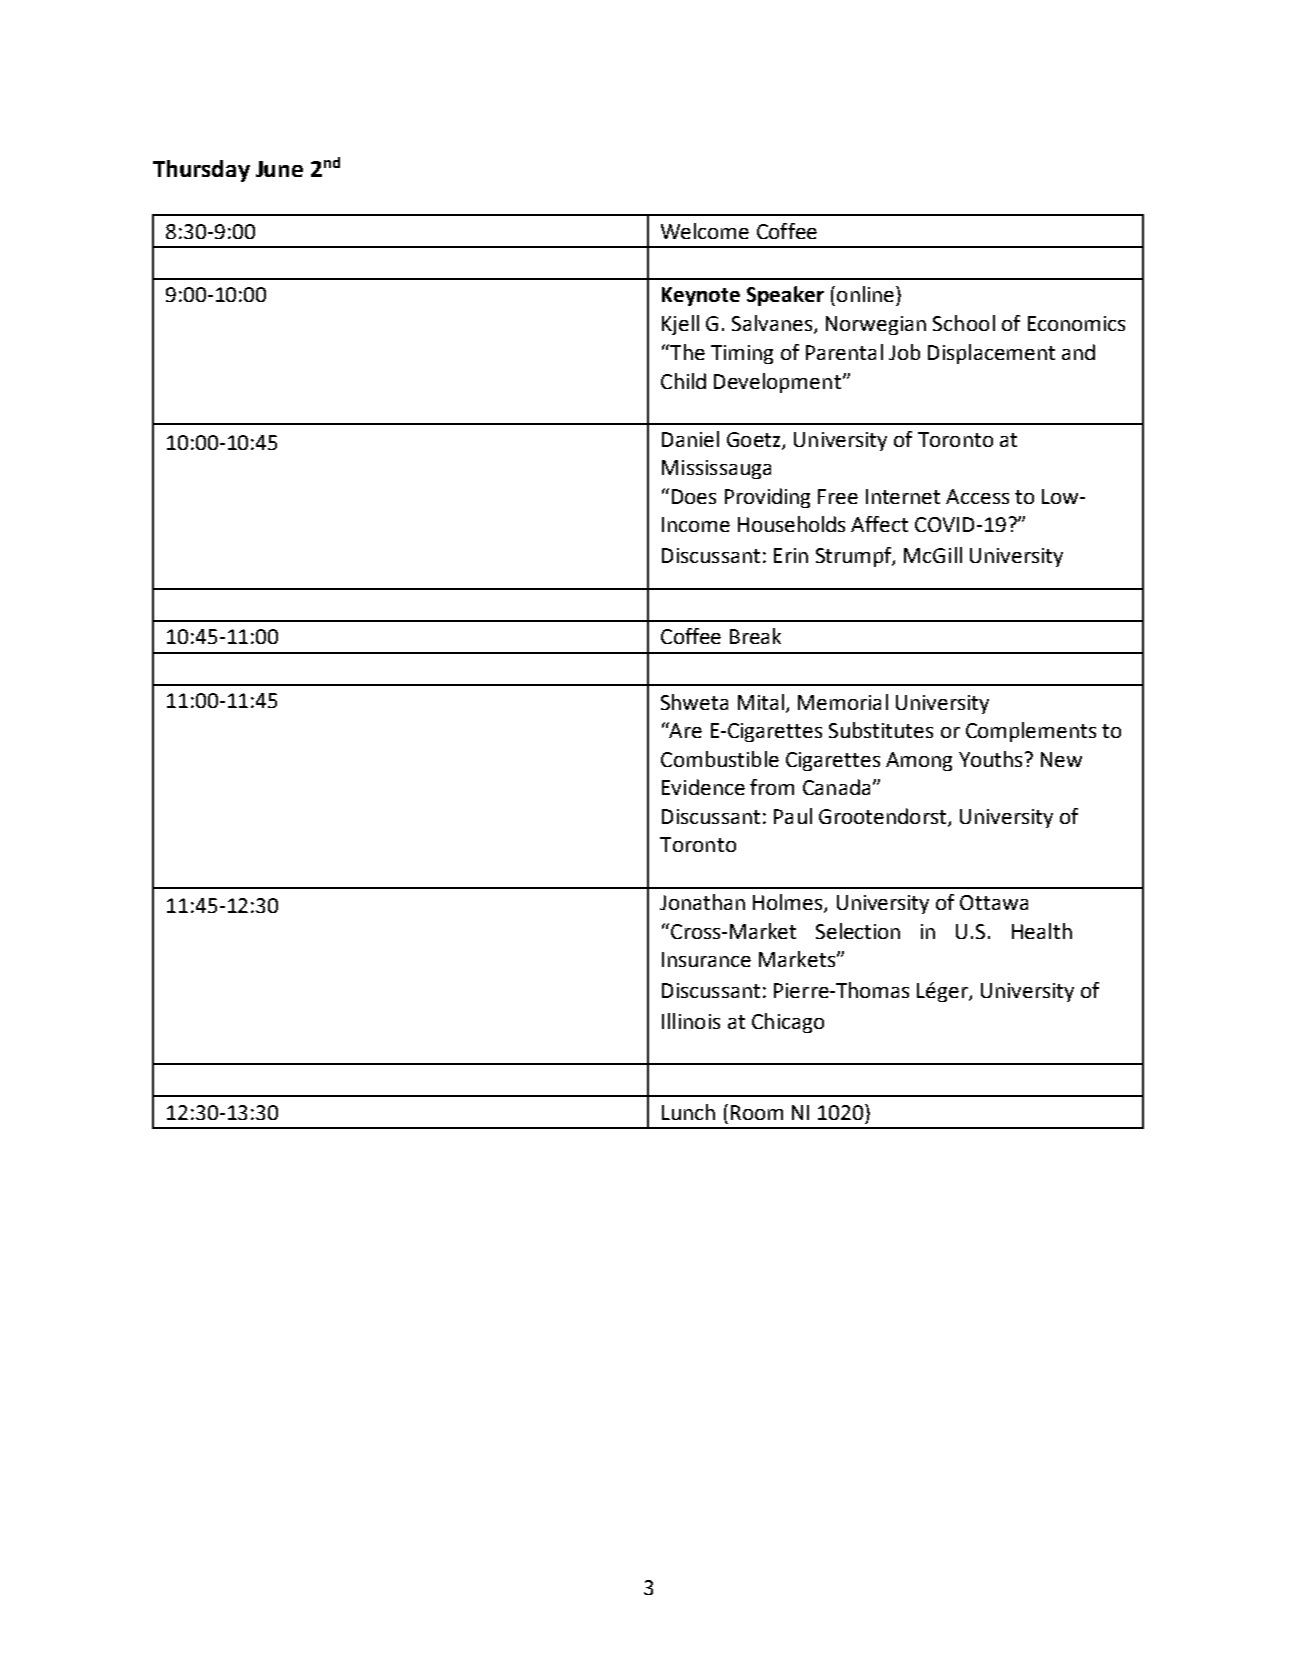 This document has height=1677, width=1296. I want to click on June, so click(279, 169).
